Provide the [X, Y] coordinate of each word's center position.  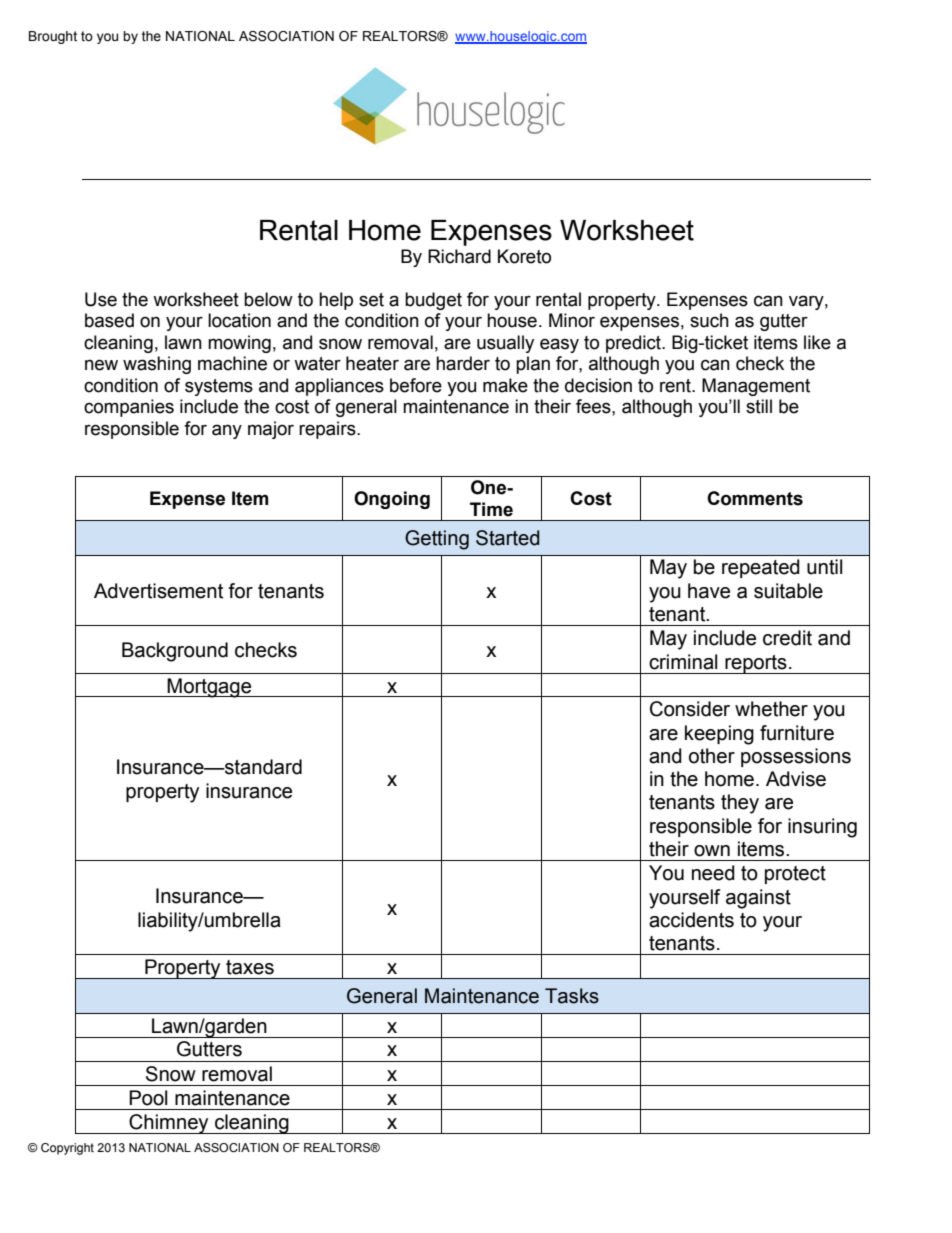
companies [129, 408]
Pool [148, 1098]
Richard [459, 256]
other [712, 756]
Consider [690, 709]
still [759, 406]
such [709, 320]
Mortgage [210, 688]
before [416, 385]
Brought [53, 37]
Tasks [572, 996]
